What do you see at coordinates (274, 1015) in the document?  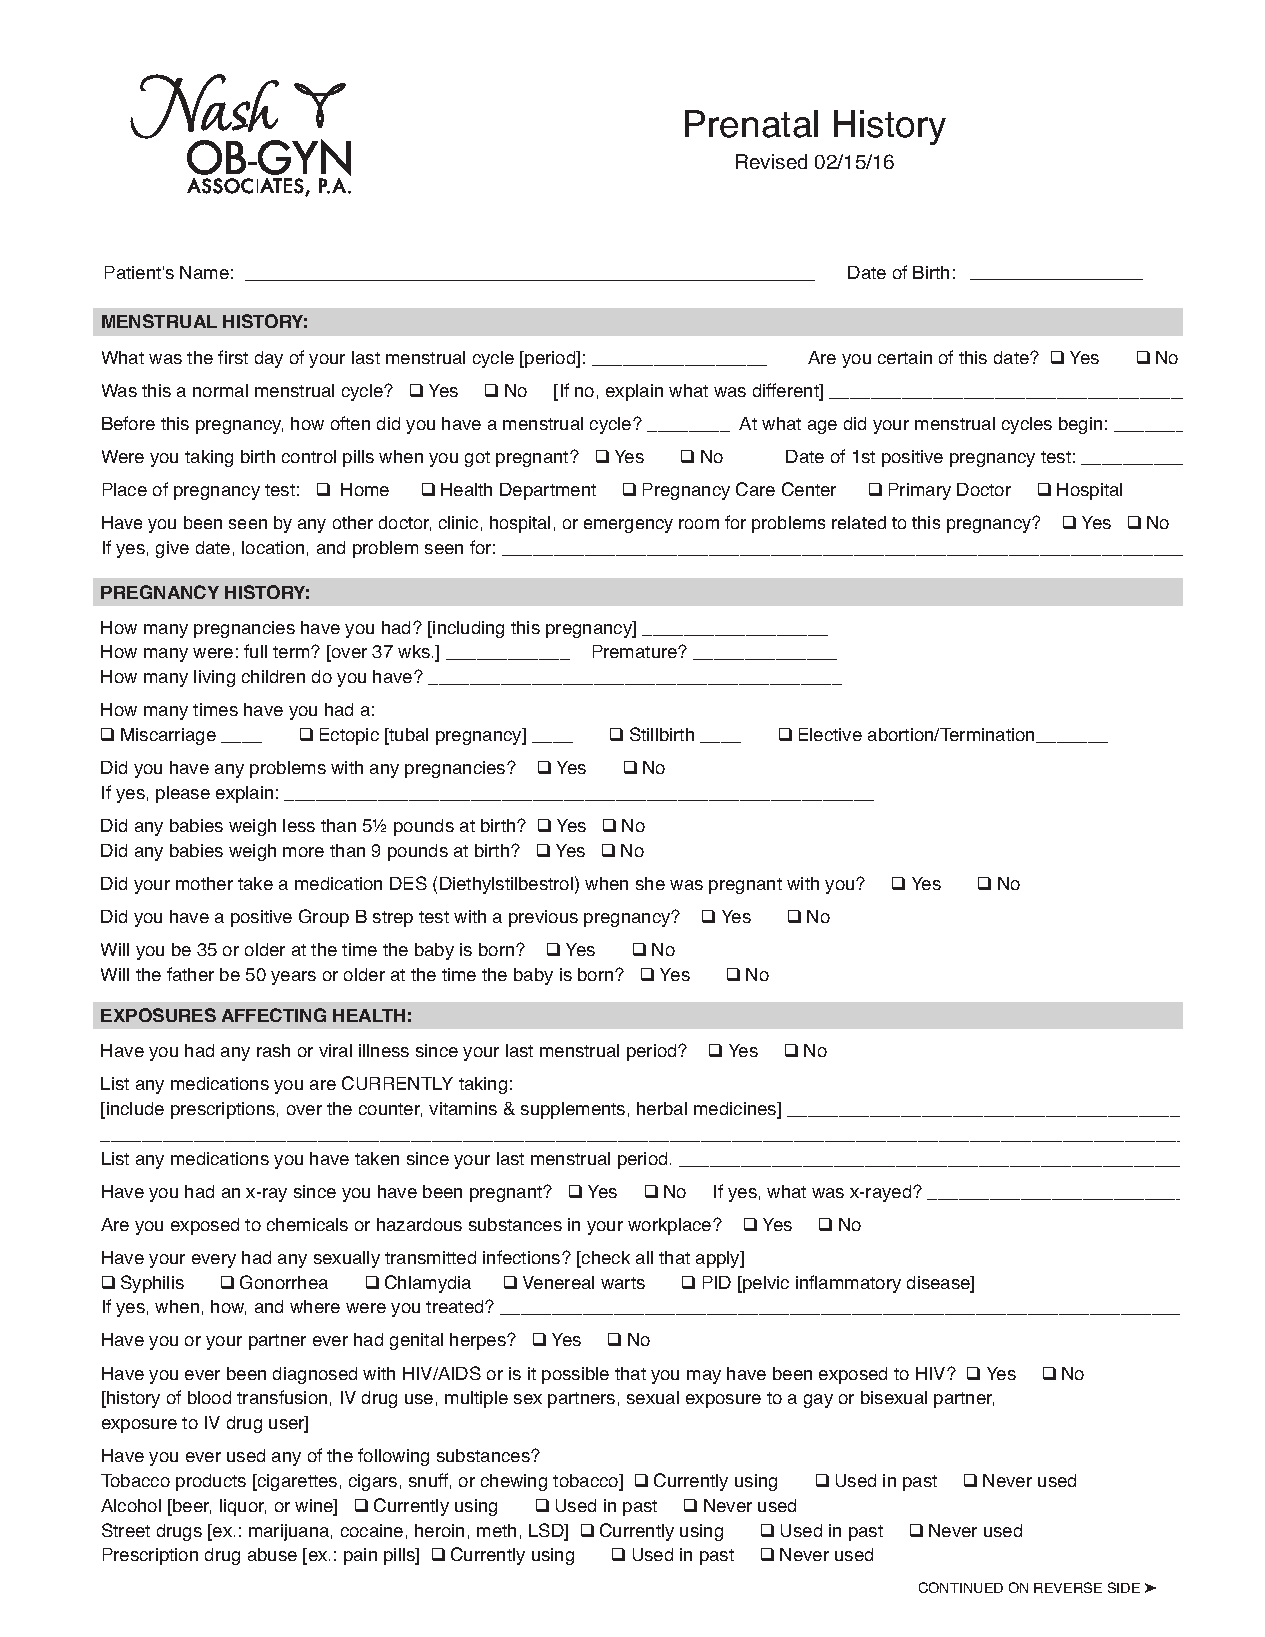 I see `AFFECTING` at bounding box center [274, 1015].
